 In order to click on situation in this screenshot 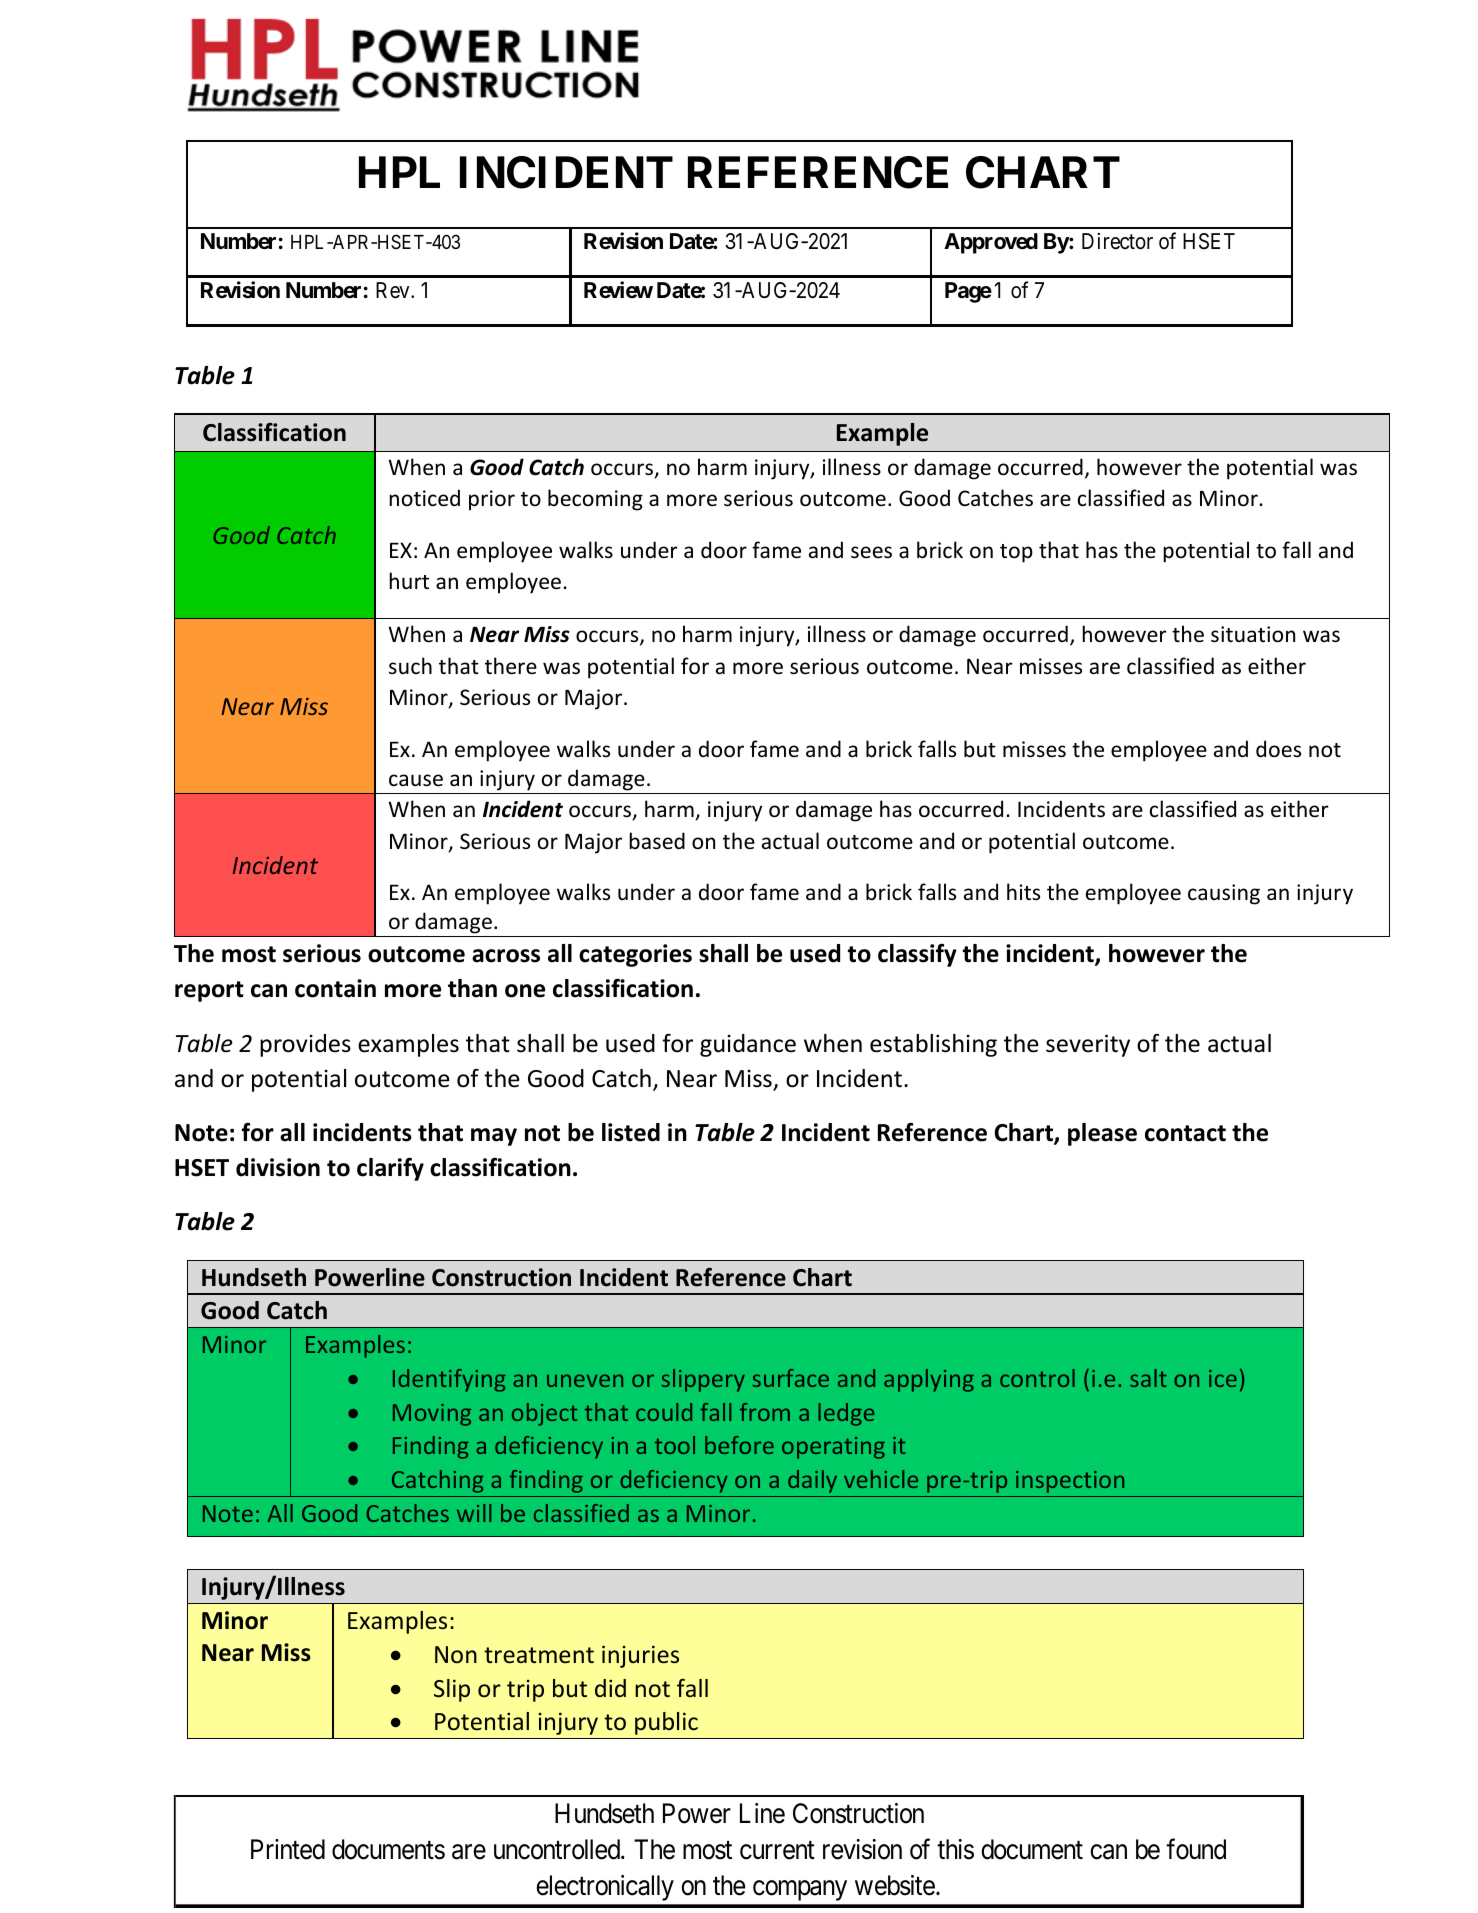, I will do `click(1253, 634)`.
